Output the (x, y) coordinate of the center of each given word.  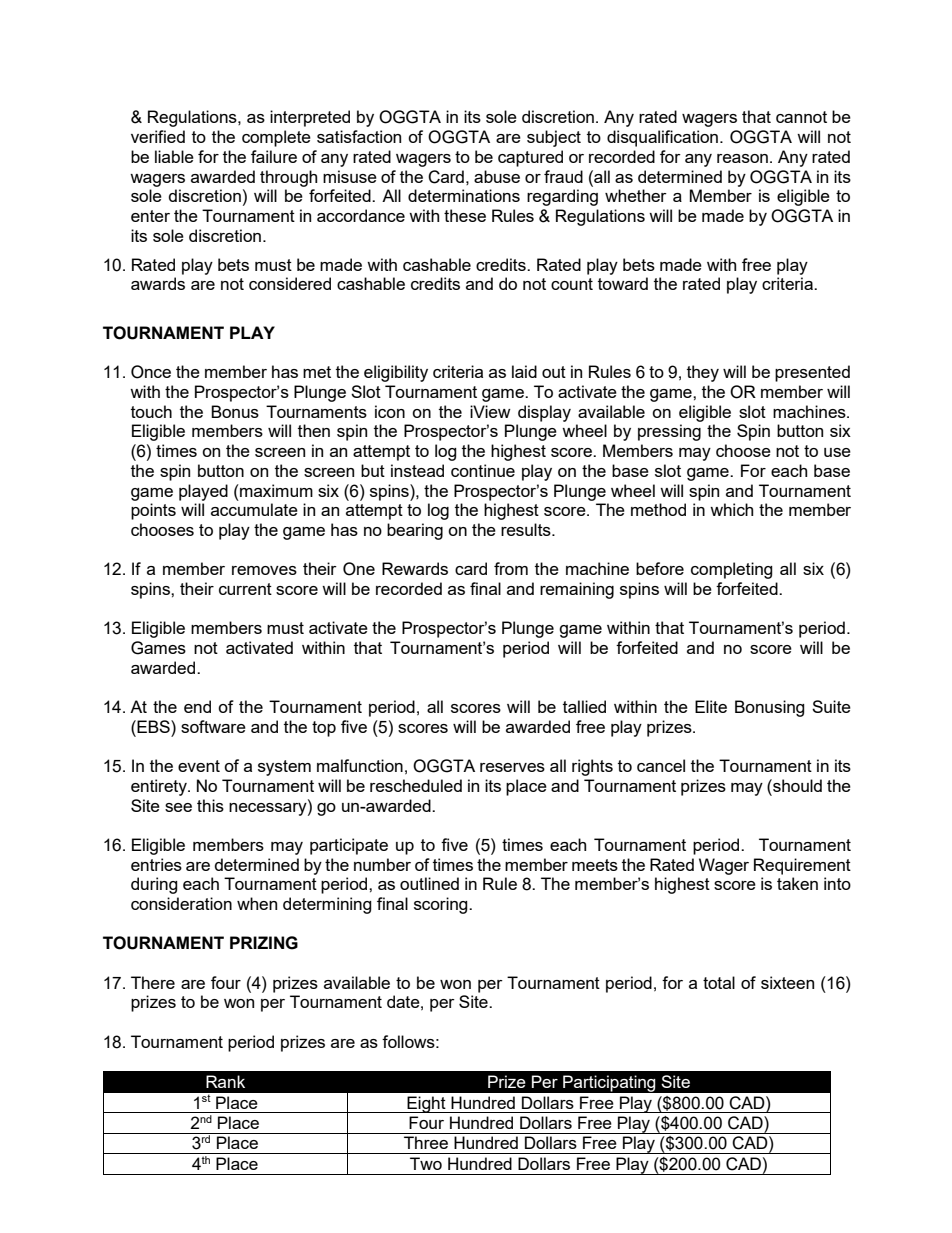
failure (274, 156)
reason (742, 158)
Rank (225, 1081)
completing (732, 570)
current (245, 589)
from (511, 568)
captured (530, 158)
